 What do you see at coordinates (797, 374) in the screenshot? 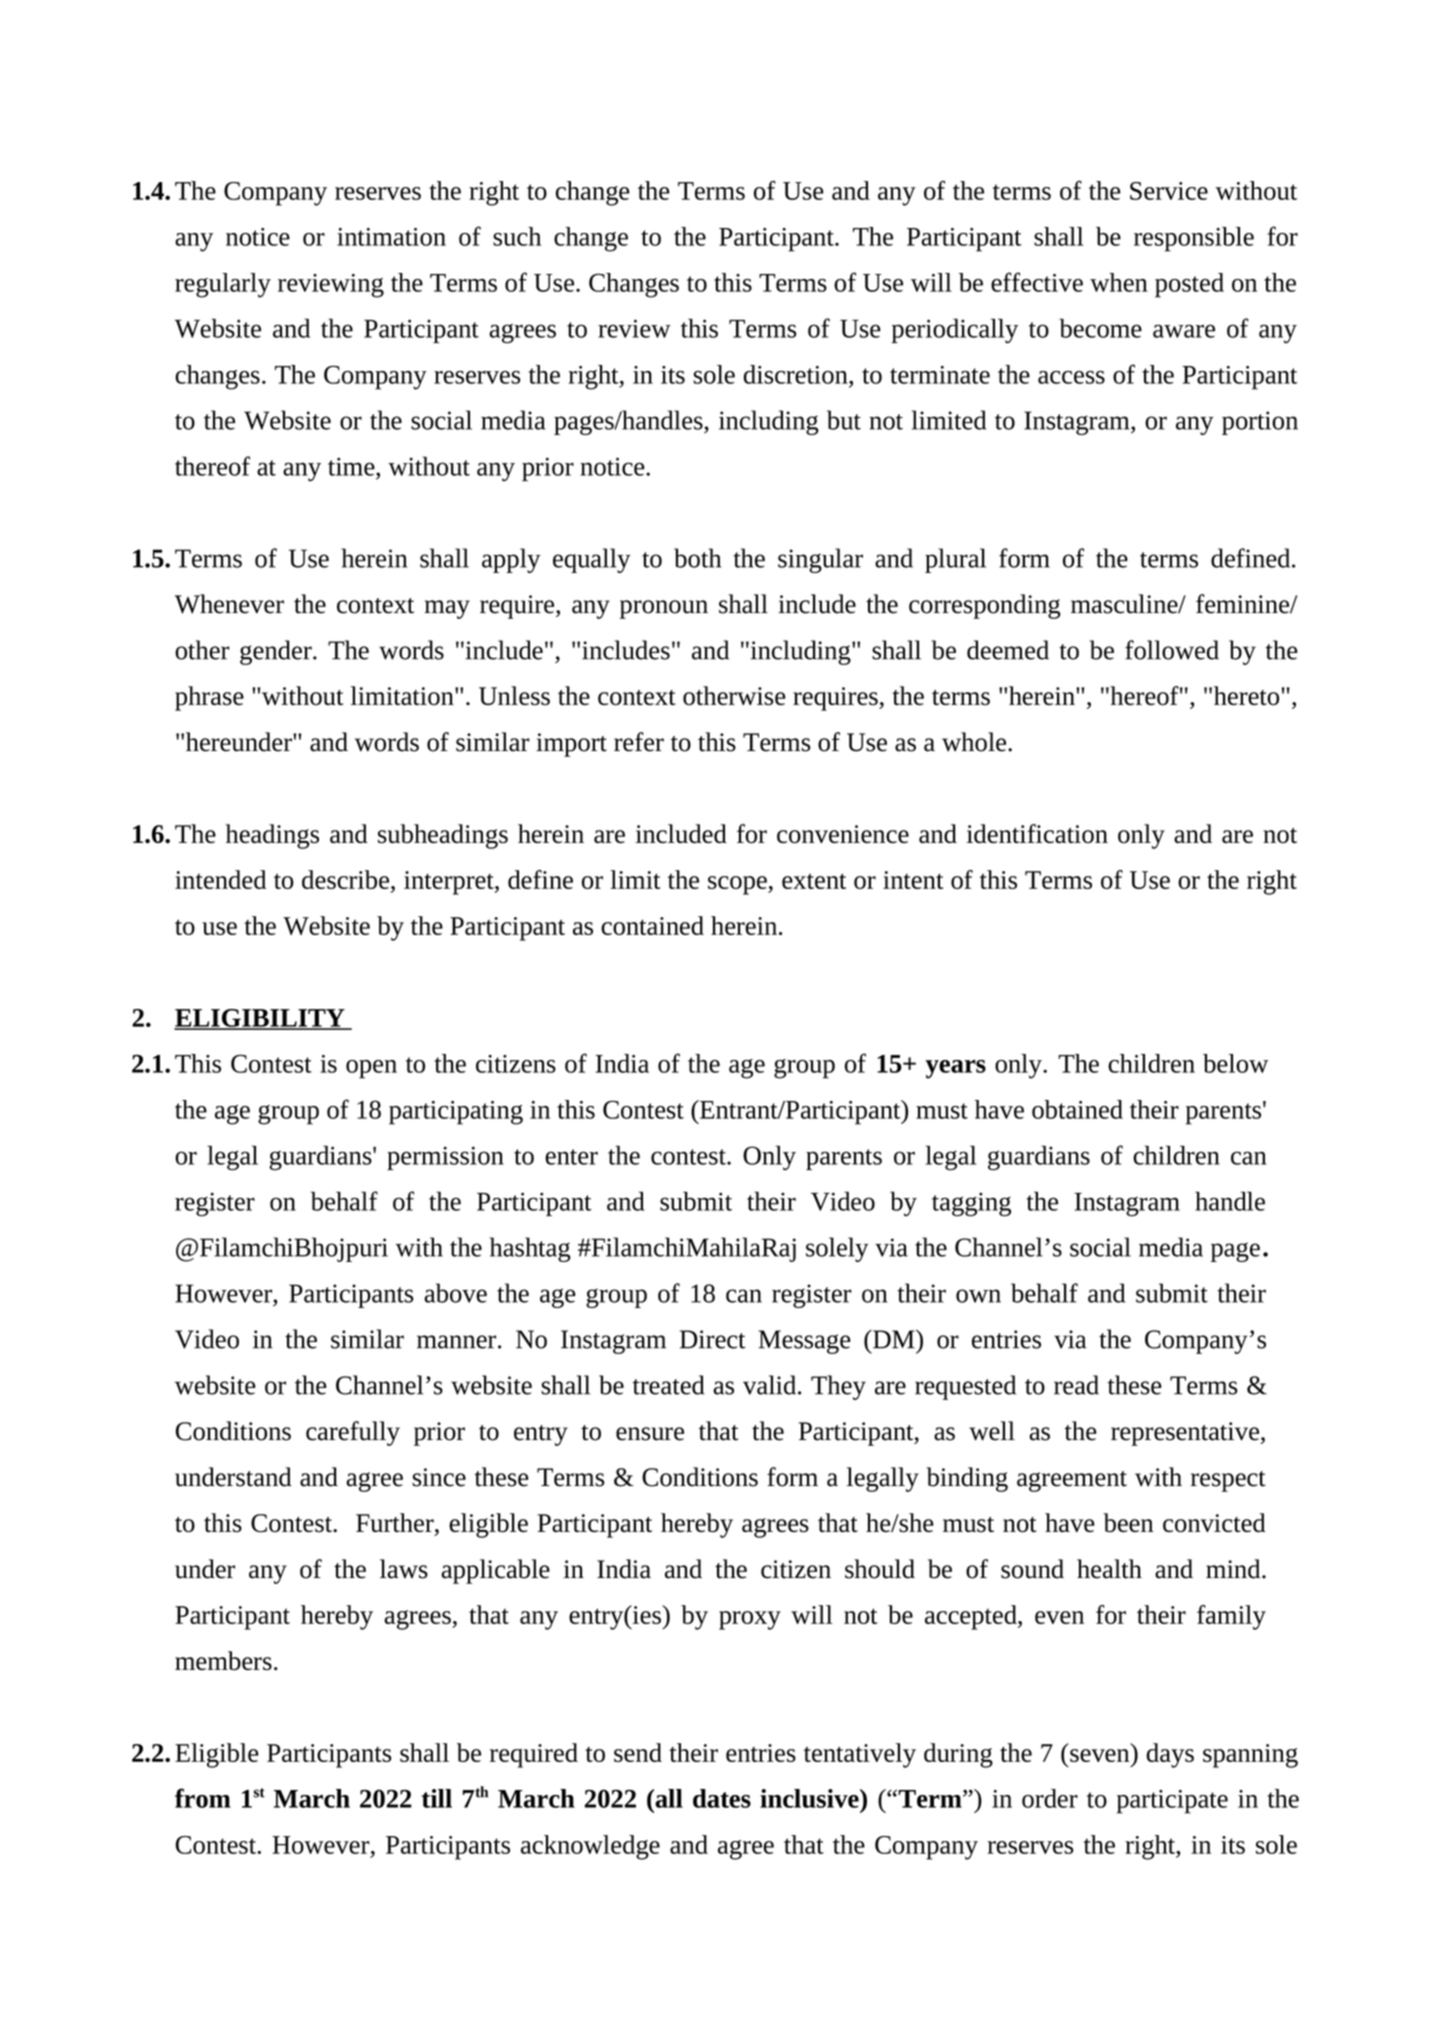
I see `discretion` at bounding box center [797, 374].
